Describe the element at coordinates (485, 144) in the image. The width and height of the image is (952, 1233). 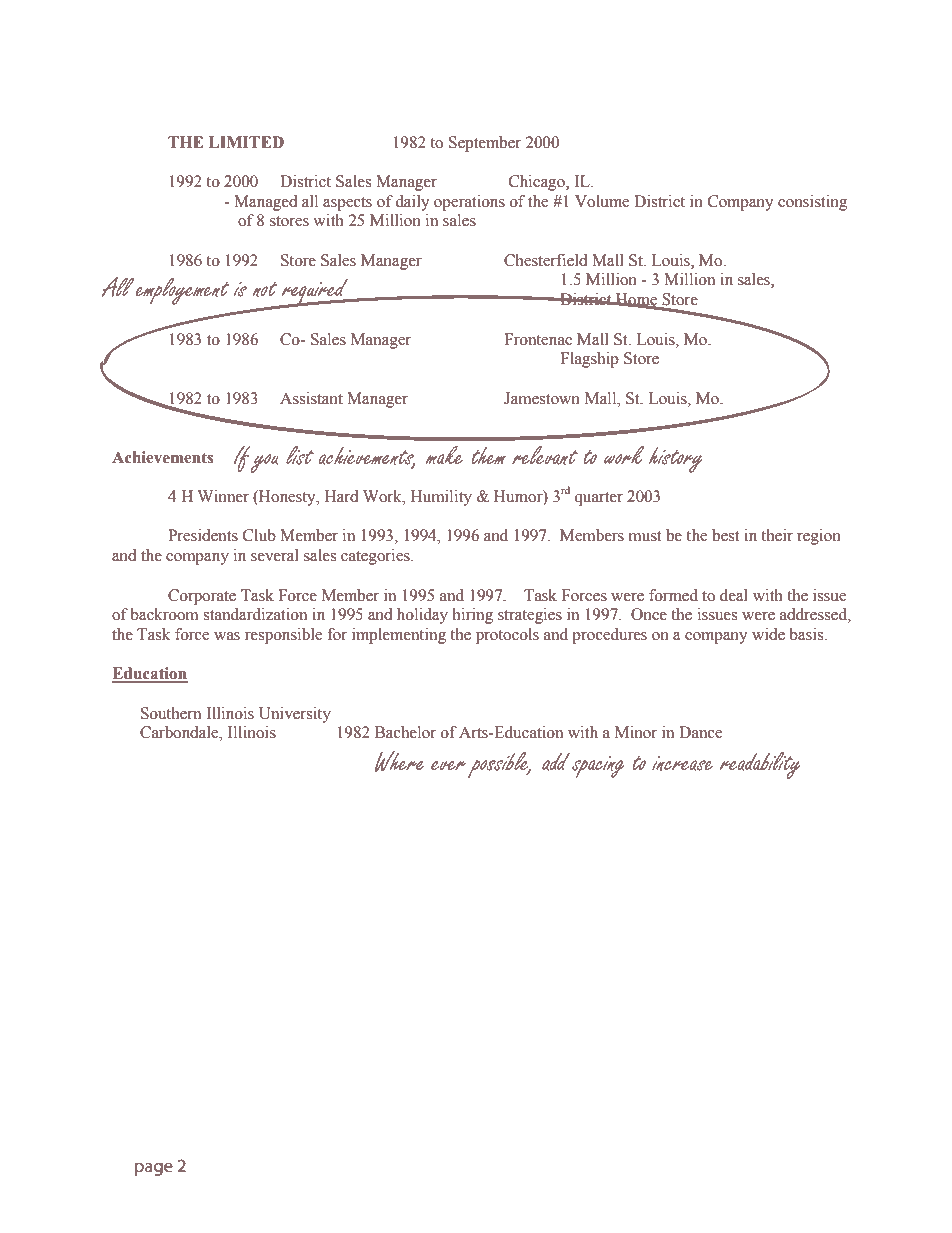
I see `September` at that location.
